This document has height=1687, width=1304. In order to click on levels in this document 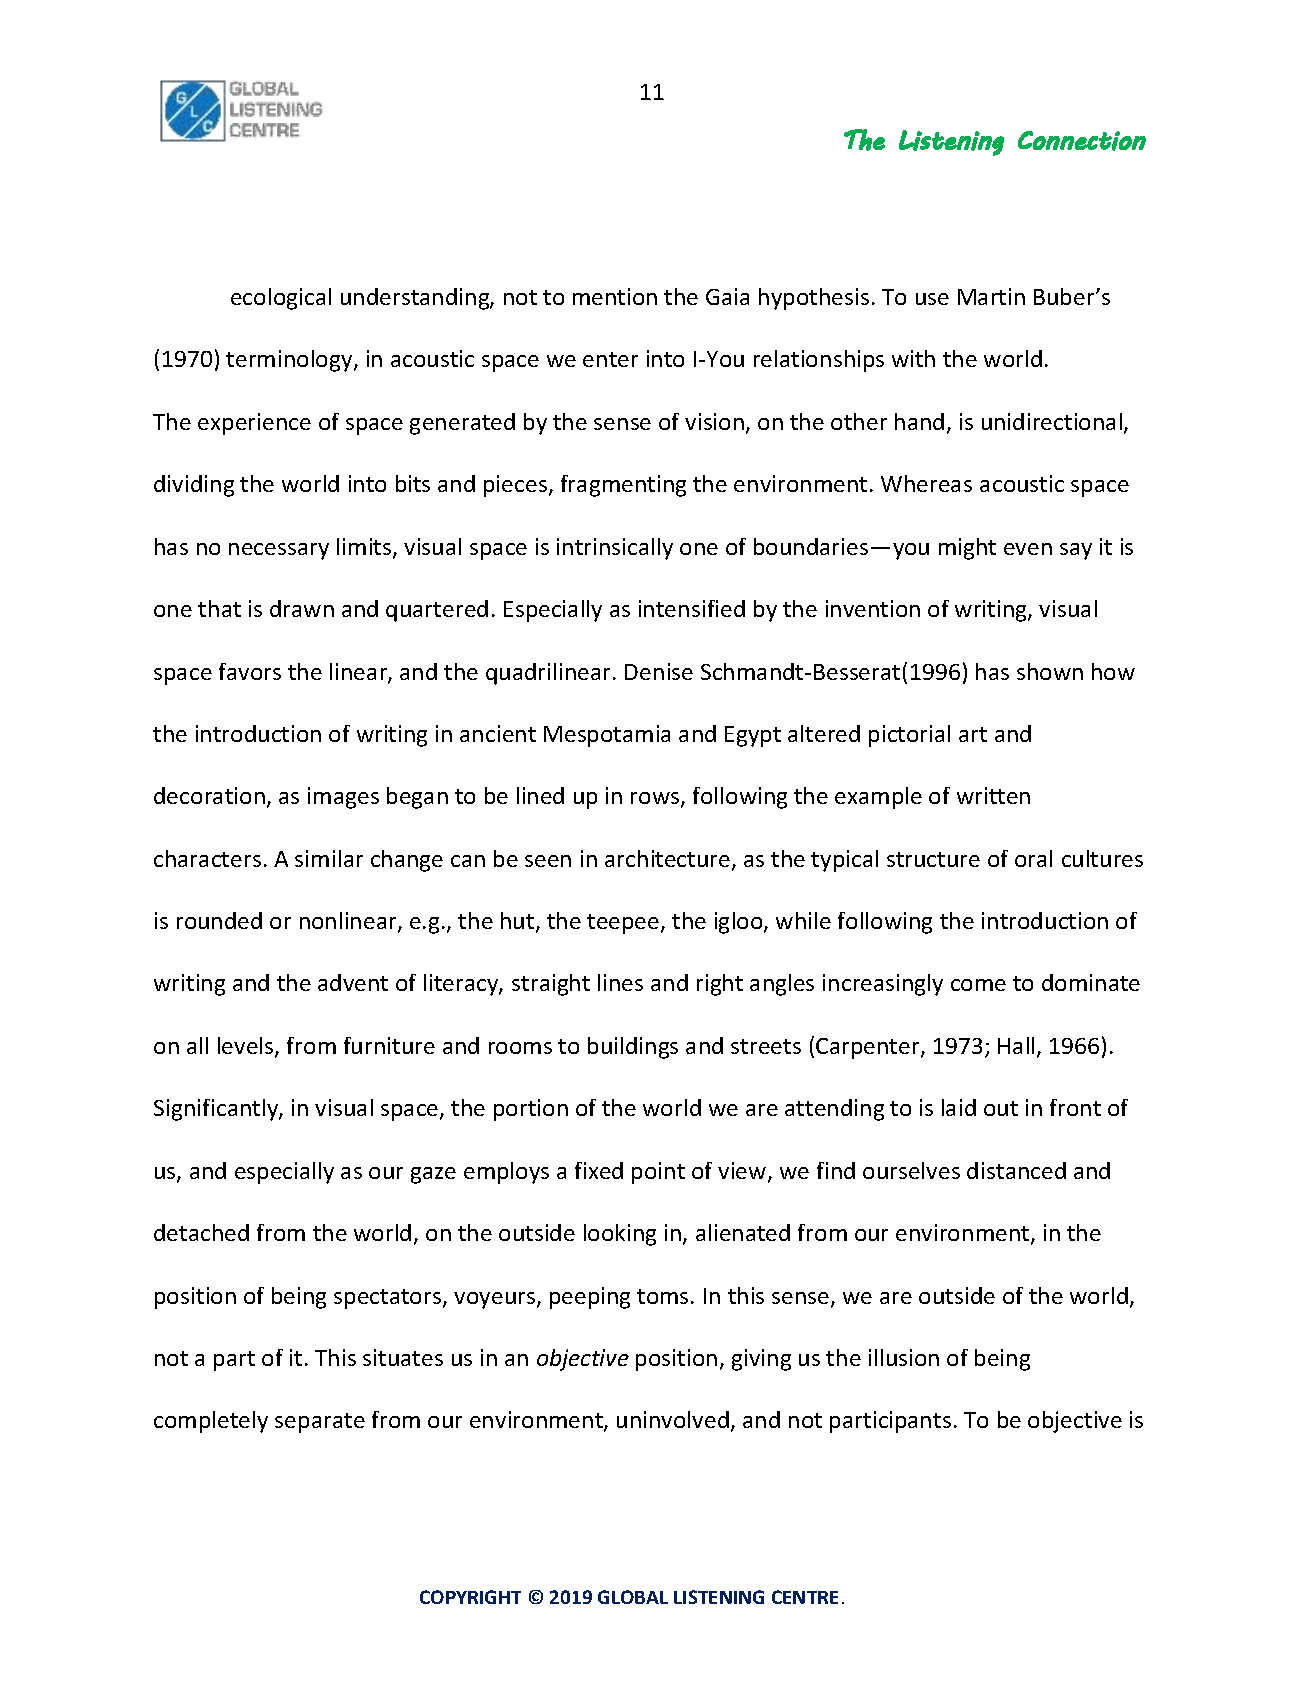, I will do `click(247, 1047)`.
